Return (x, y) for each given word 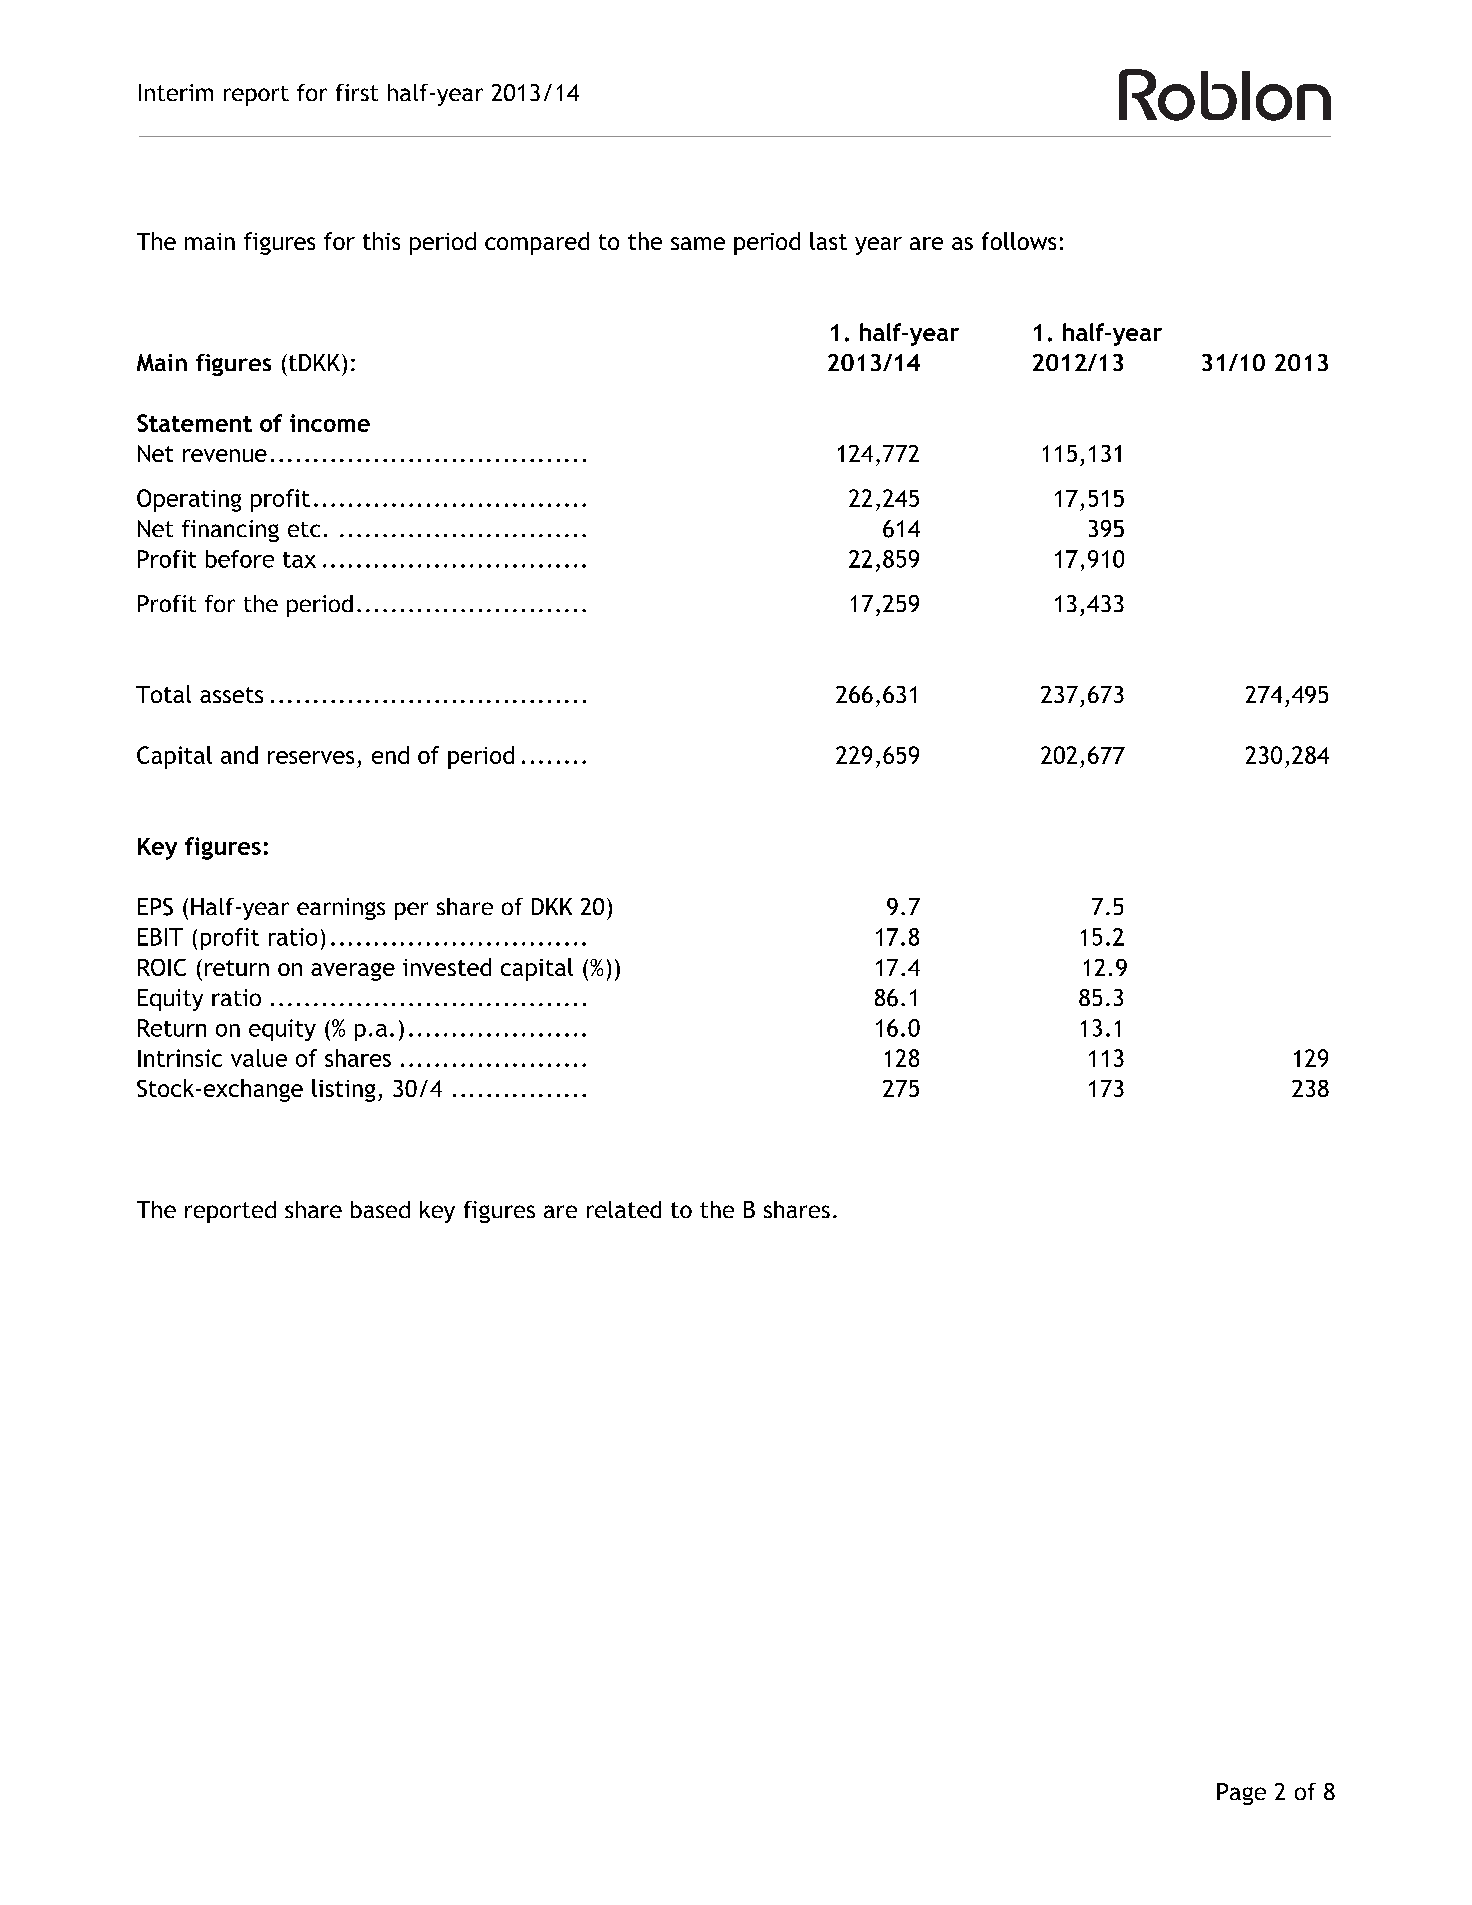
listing (343, 1090)
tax (299, 560)
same (698, 243)
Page (1241, 1794)
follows (1019, 241)
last (828, 241)
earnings (341, 909)
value (259, 1058)
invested (447, 967)
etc (304, 529)
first (357, 92)
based (380, 1209)
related (624, 1209)
